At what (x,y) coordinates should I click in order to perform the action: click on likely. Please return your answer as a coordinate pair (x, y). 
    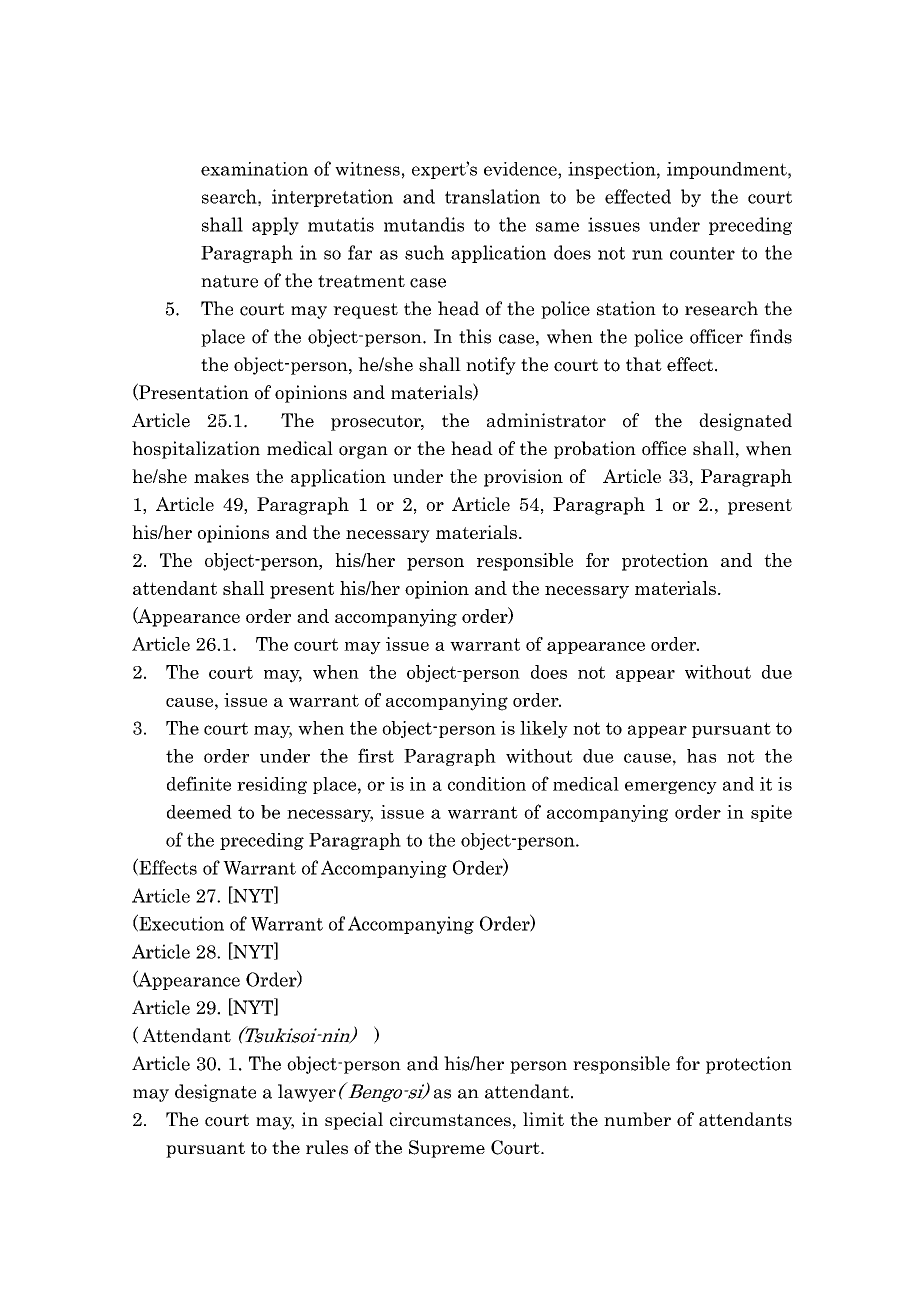
    Looking at the image, I should click on (544, 729).
